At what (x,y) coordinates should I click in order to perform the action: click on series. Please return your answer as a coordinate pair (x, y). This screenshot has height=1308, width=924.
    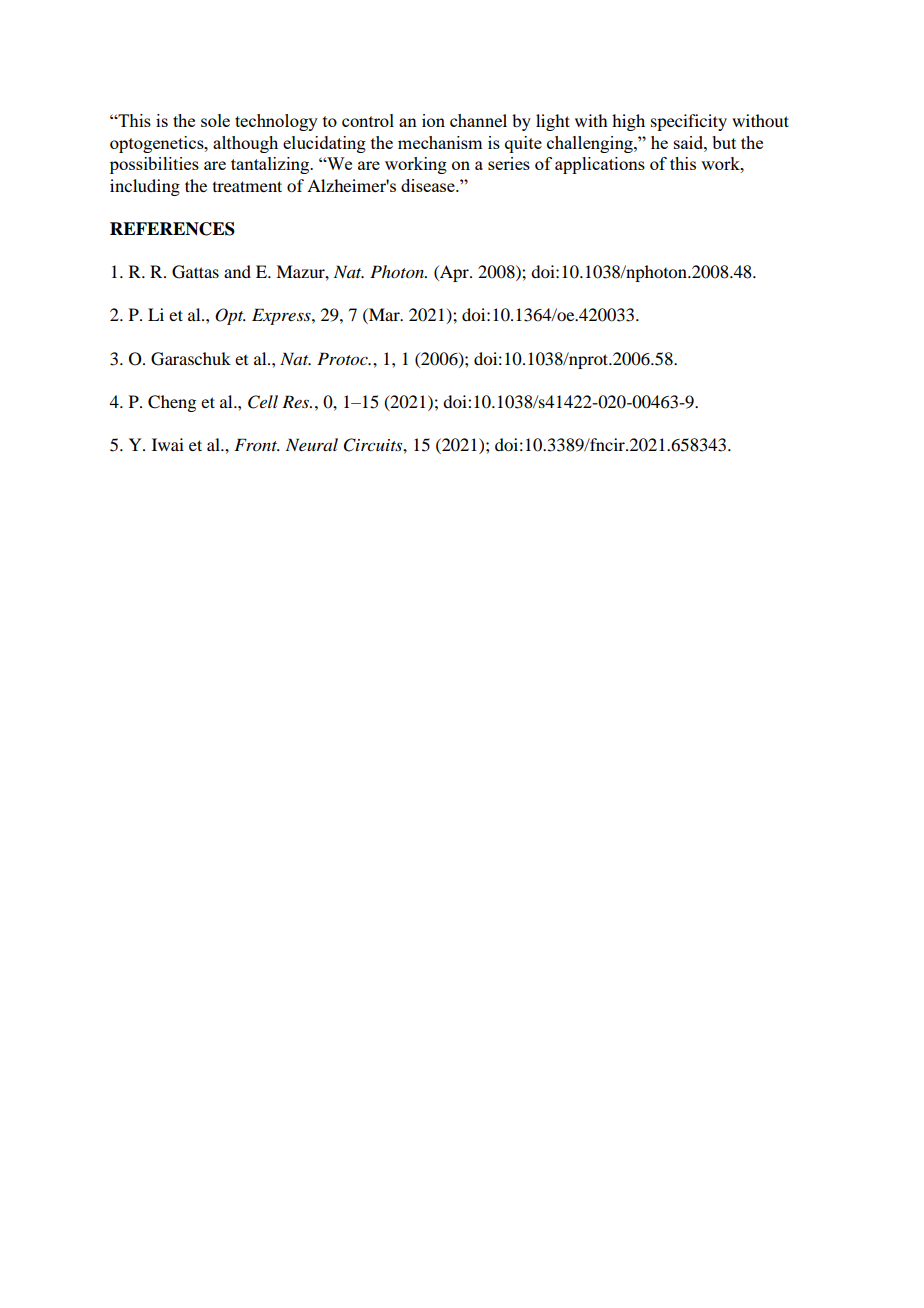
    Looking at the image, I should click on (509, 163).
